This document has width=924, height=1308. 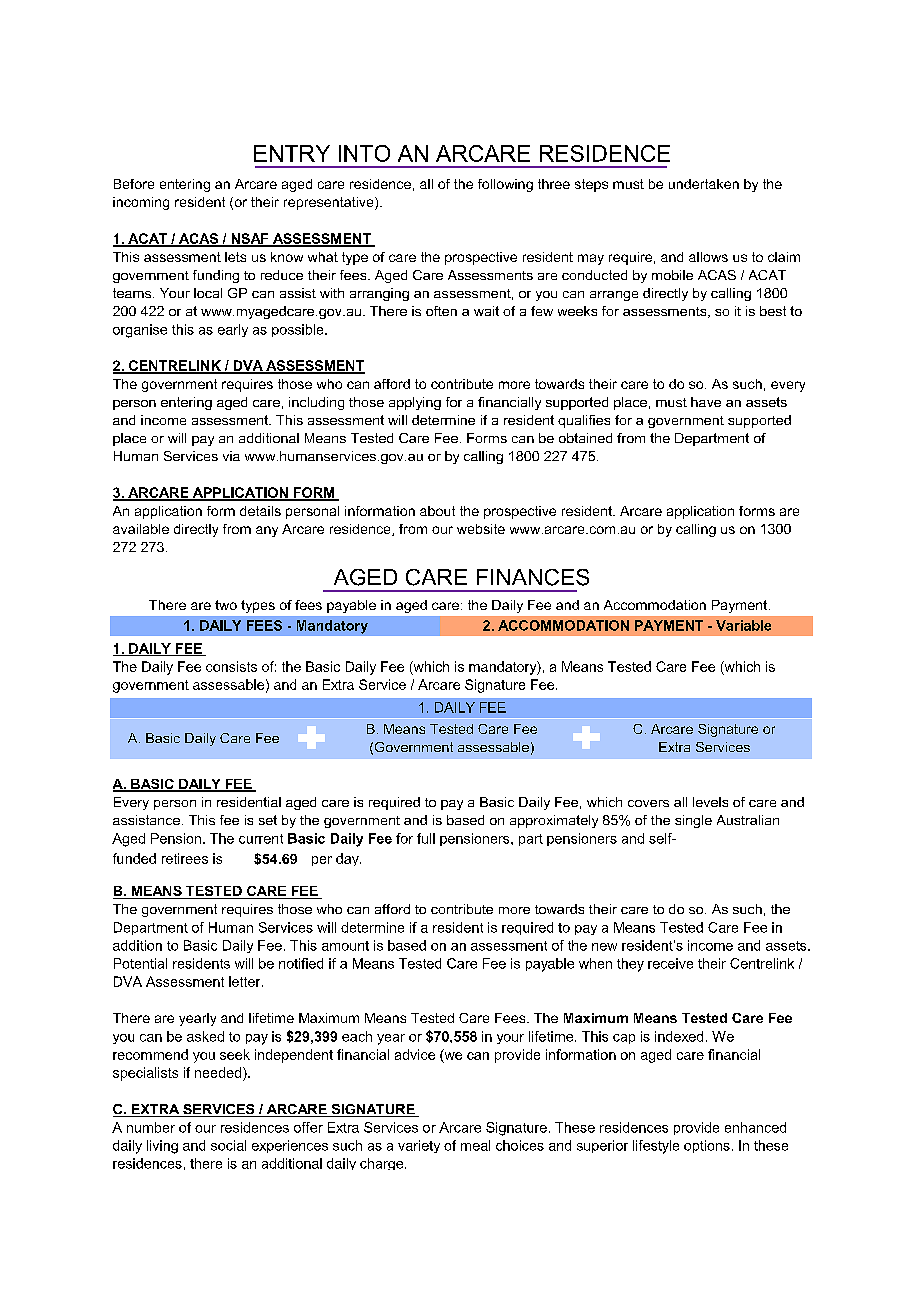 I want to click on consists, so click(x=231, y=666).
